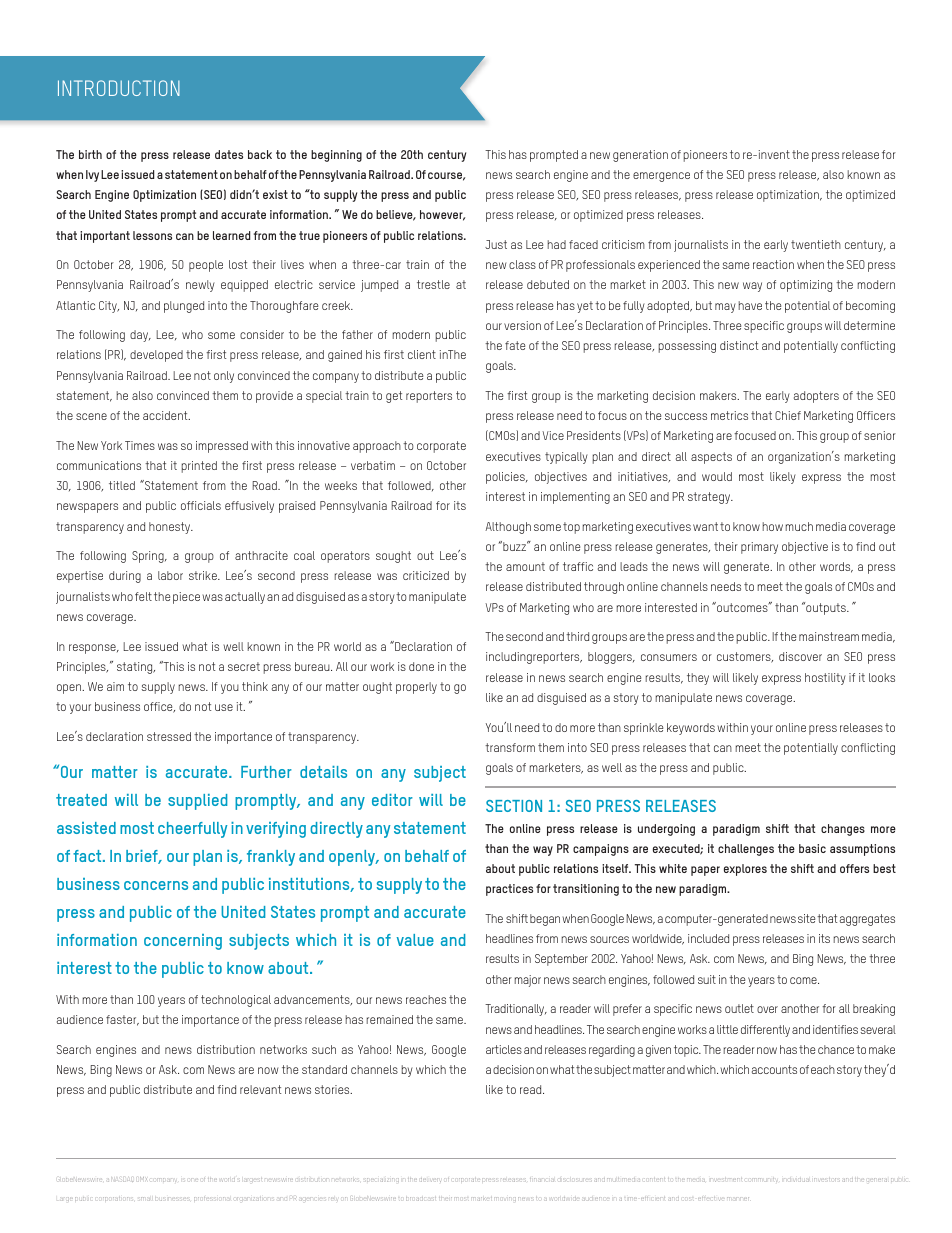 This screenshot has width=952, height=1233. I want to click on stating, so click(136, 668).
